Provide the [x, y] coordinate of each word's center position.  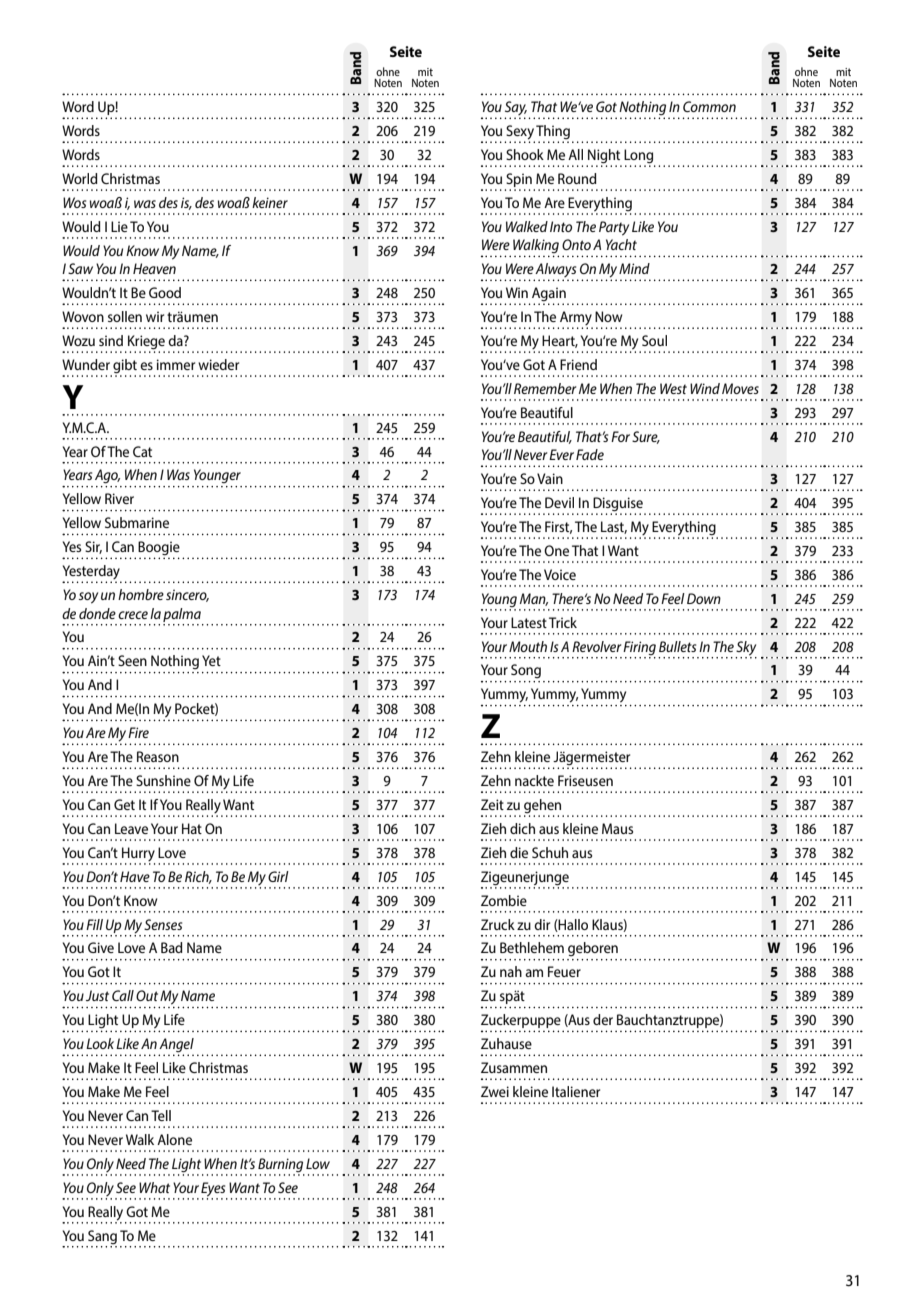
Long [639, 157]
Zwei [495, 1091]
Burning [280, 1165]
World [80, 178]
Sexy [520, 133]
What [154, 1187]
